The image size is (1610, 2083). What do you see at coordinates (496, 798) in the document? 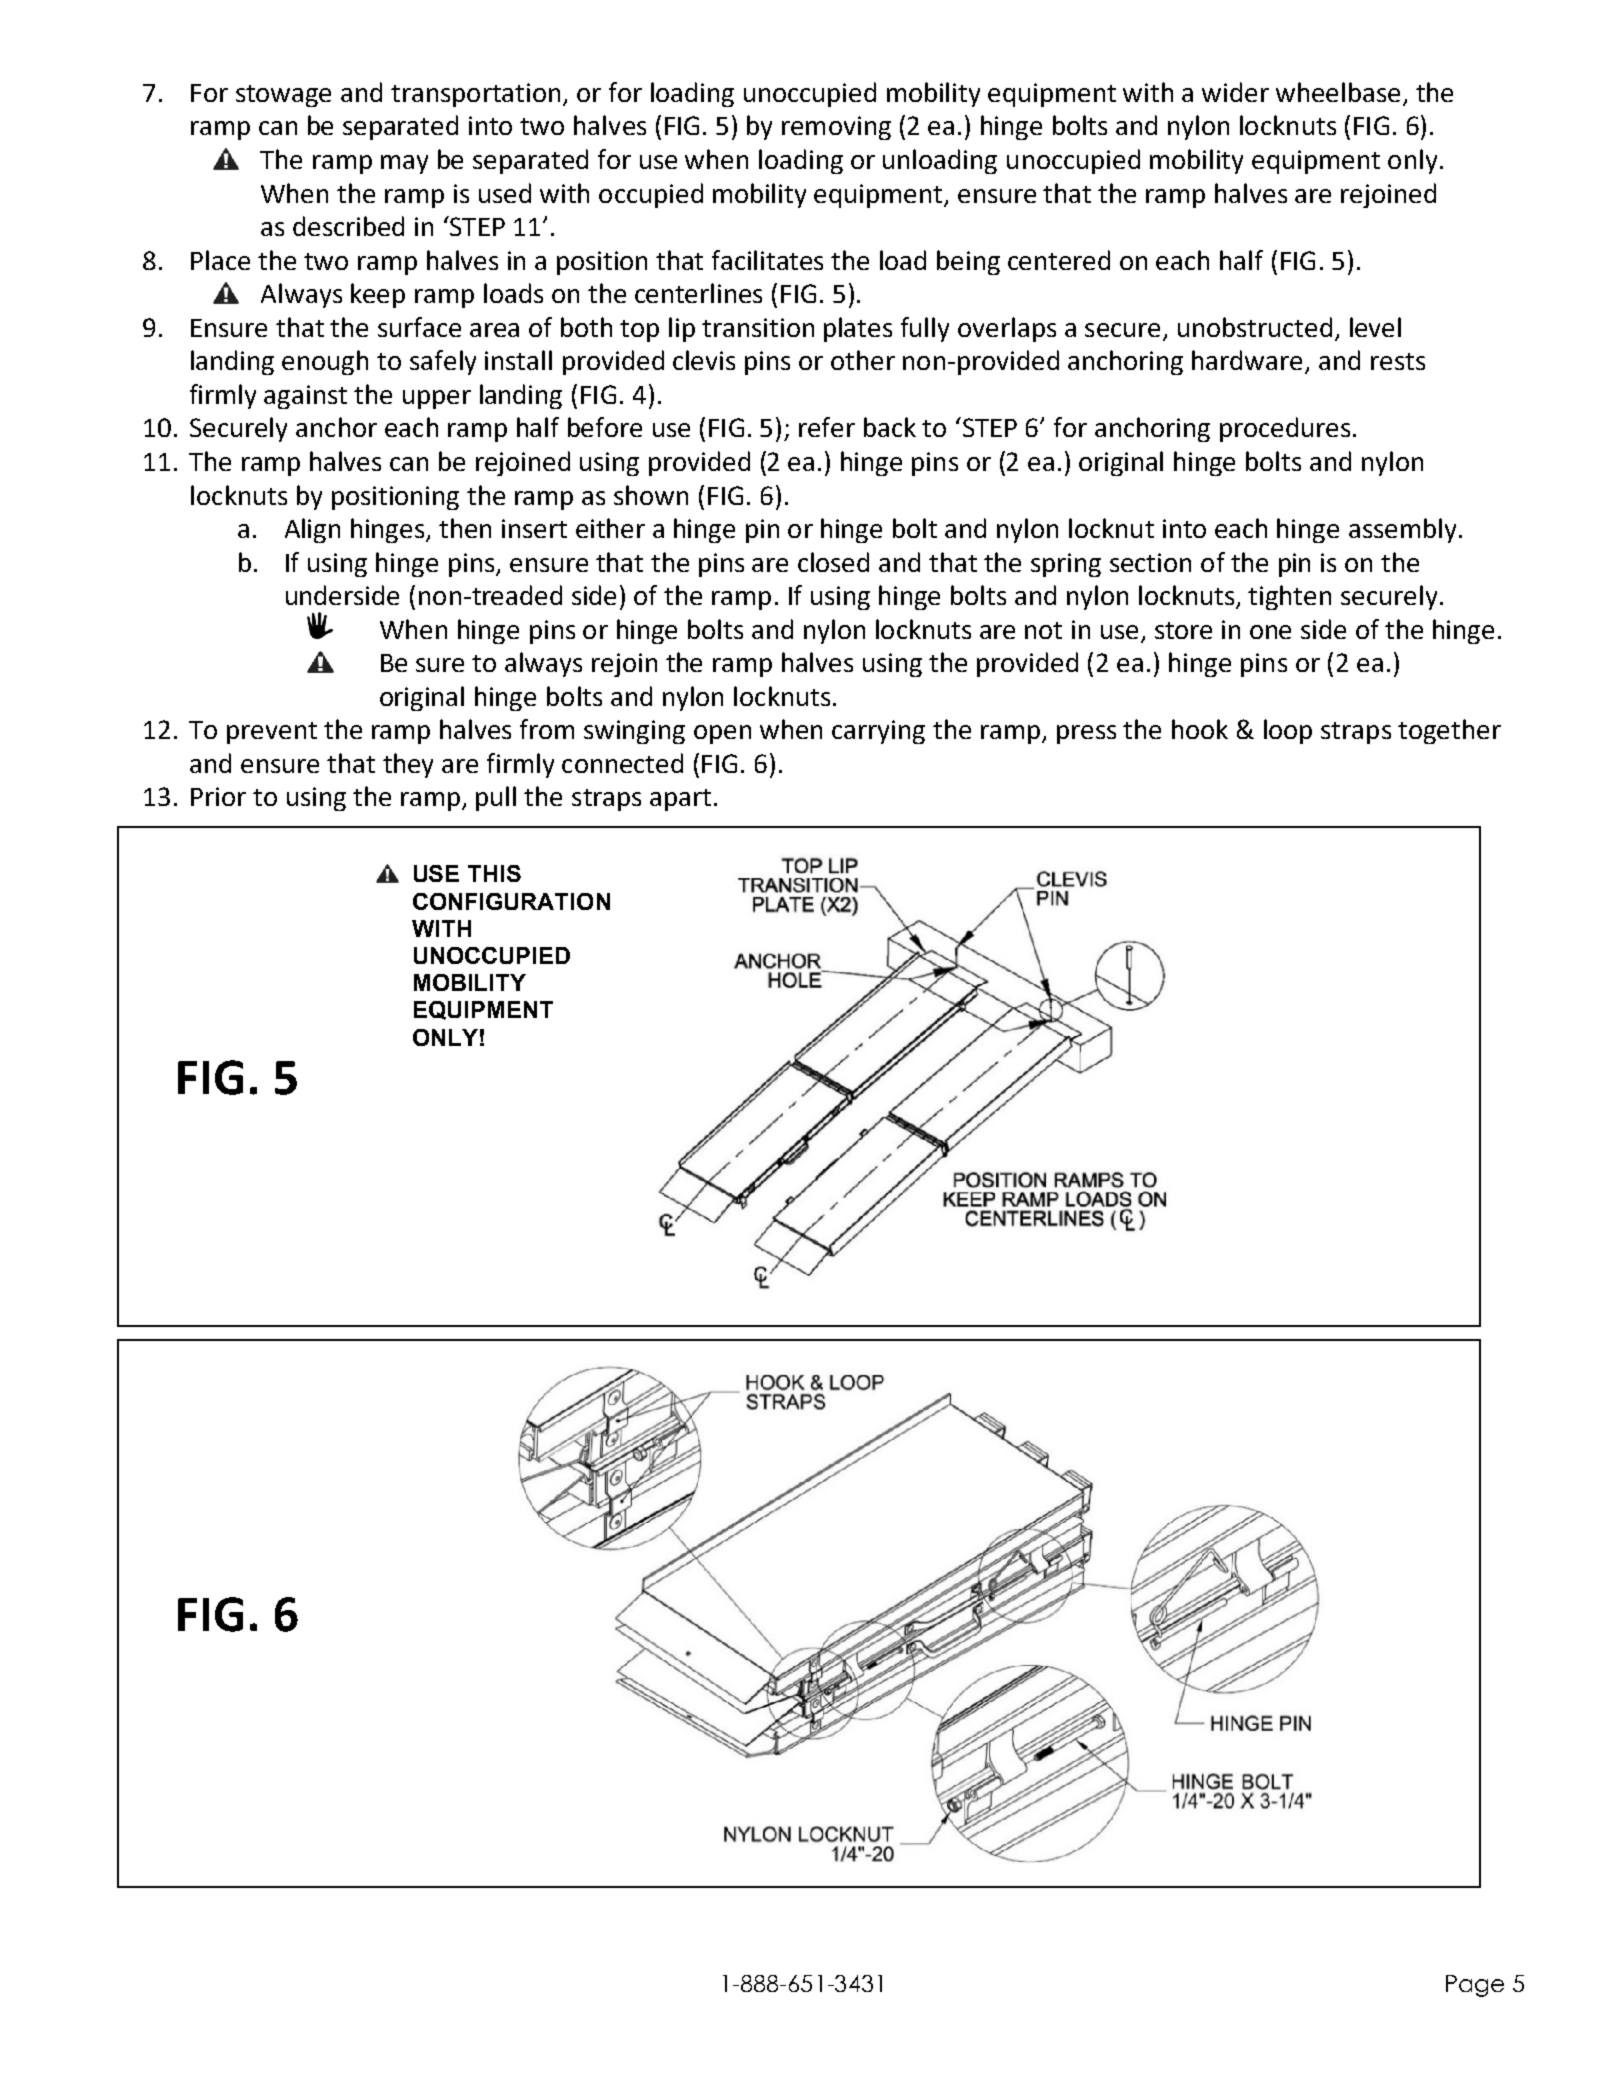
I see `pull` at bounding box center [496, 798].
